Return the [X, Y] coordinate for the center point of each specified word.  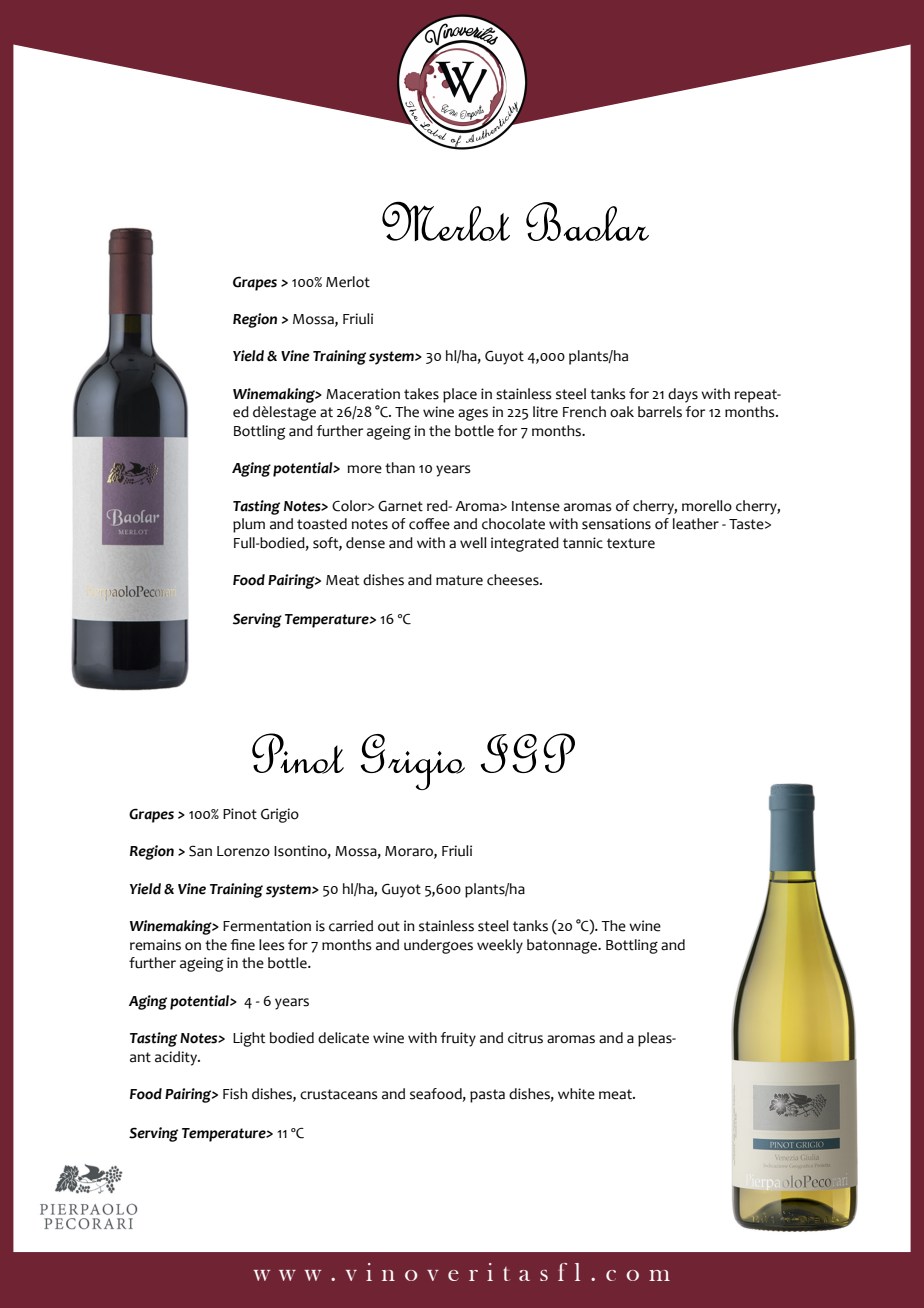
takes [421, 394]
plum [249, 525]
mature [459, 580]
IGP [528, 753]
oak [622, 412]
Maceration [363, 394]
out [389, 926]
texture [631, 543]
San [200, 851]
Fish [235, 1094]
